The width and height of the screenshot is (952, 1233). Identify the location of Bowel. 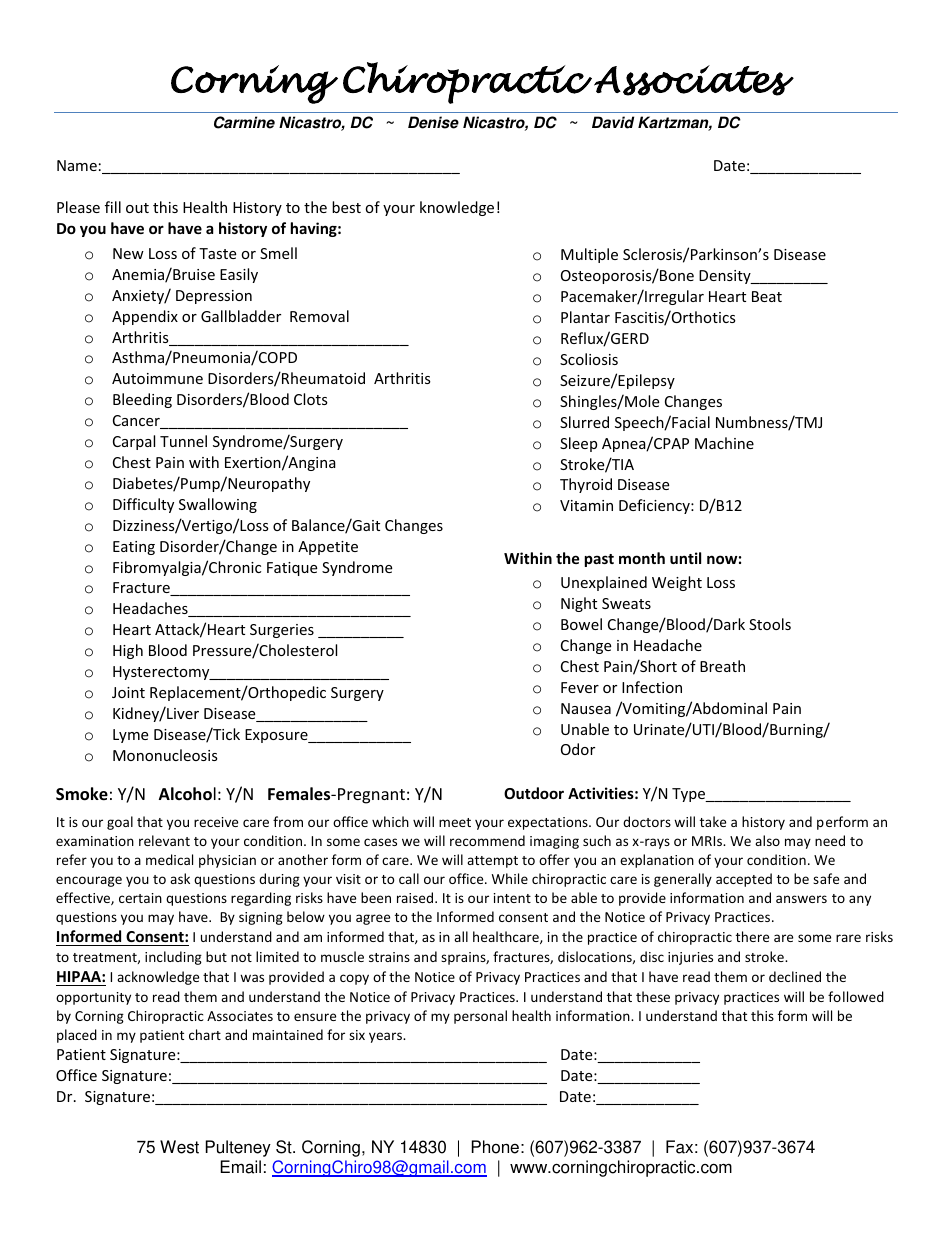
(581, 624).
